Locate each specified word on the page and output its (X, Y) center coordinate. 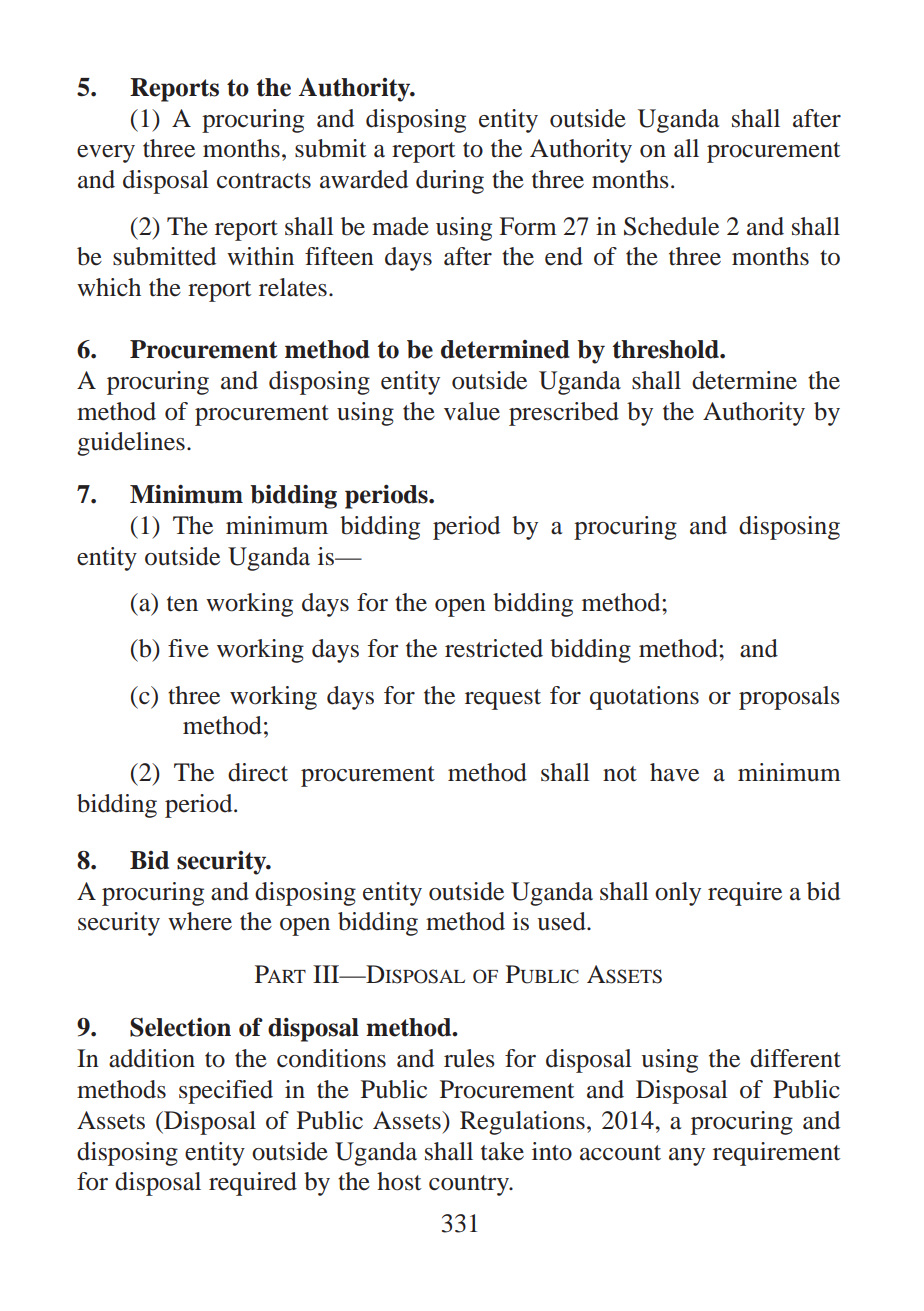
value (472, 411)
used (562, 921)
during (450, 182)
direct (258, 772)
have (674, 772)
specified (226, 1092)
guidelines (131, 444)
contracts (264, 181)
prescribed (564, 414)
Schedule (671, 226)
